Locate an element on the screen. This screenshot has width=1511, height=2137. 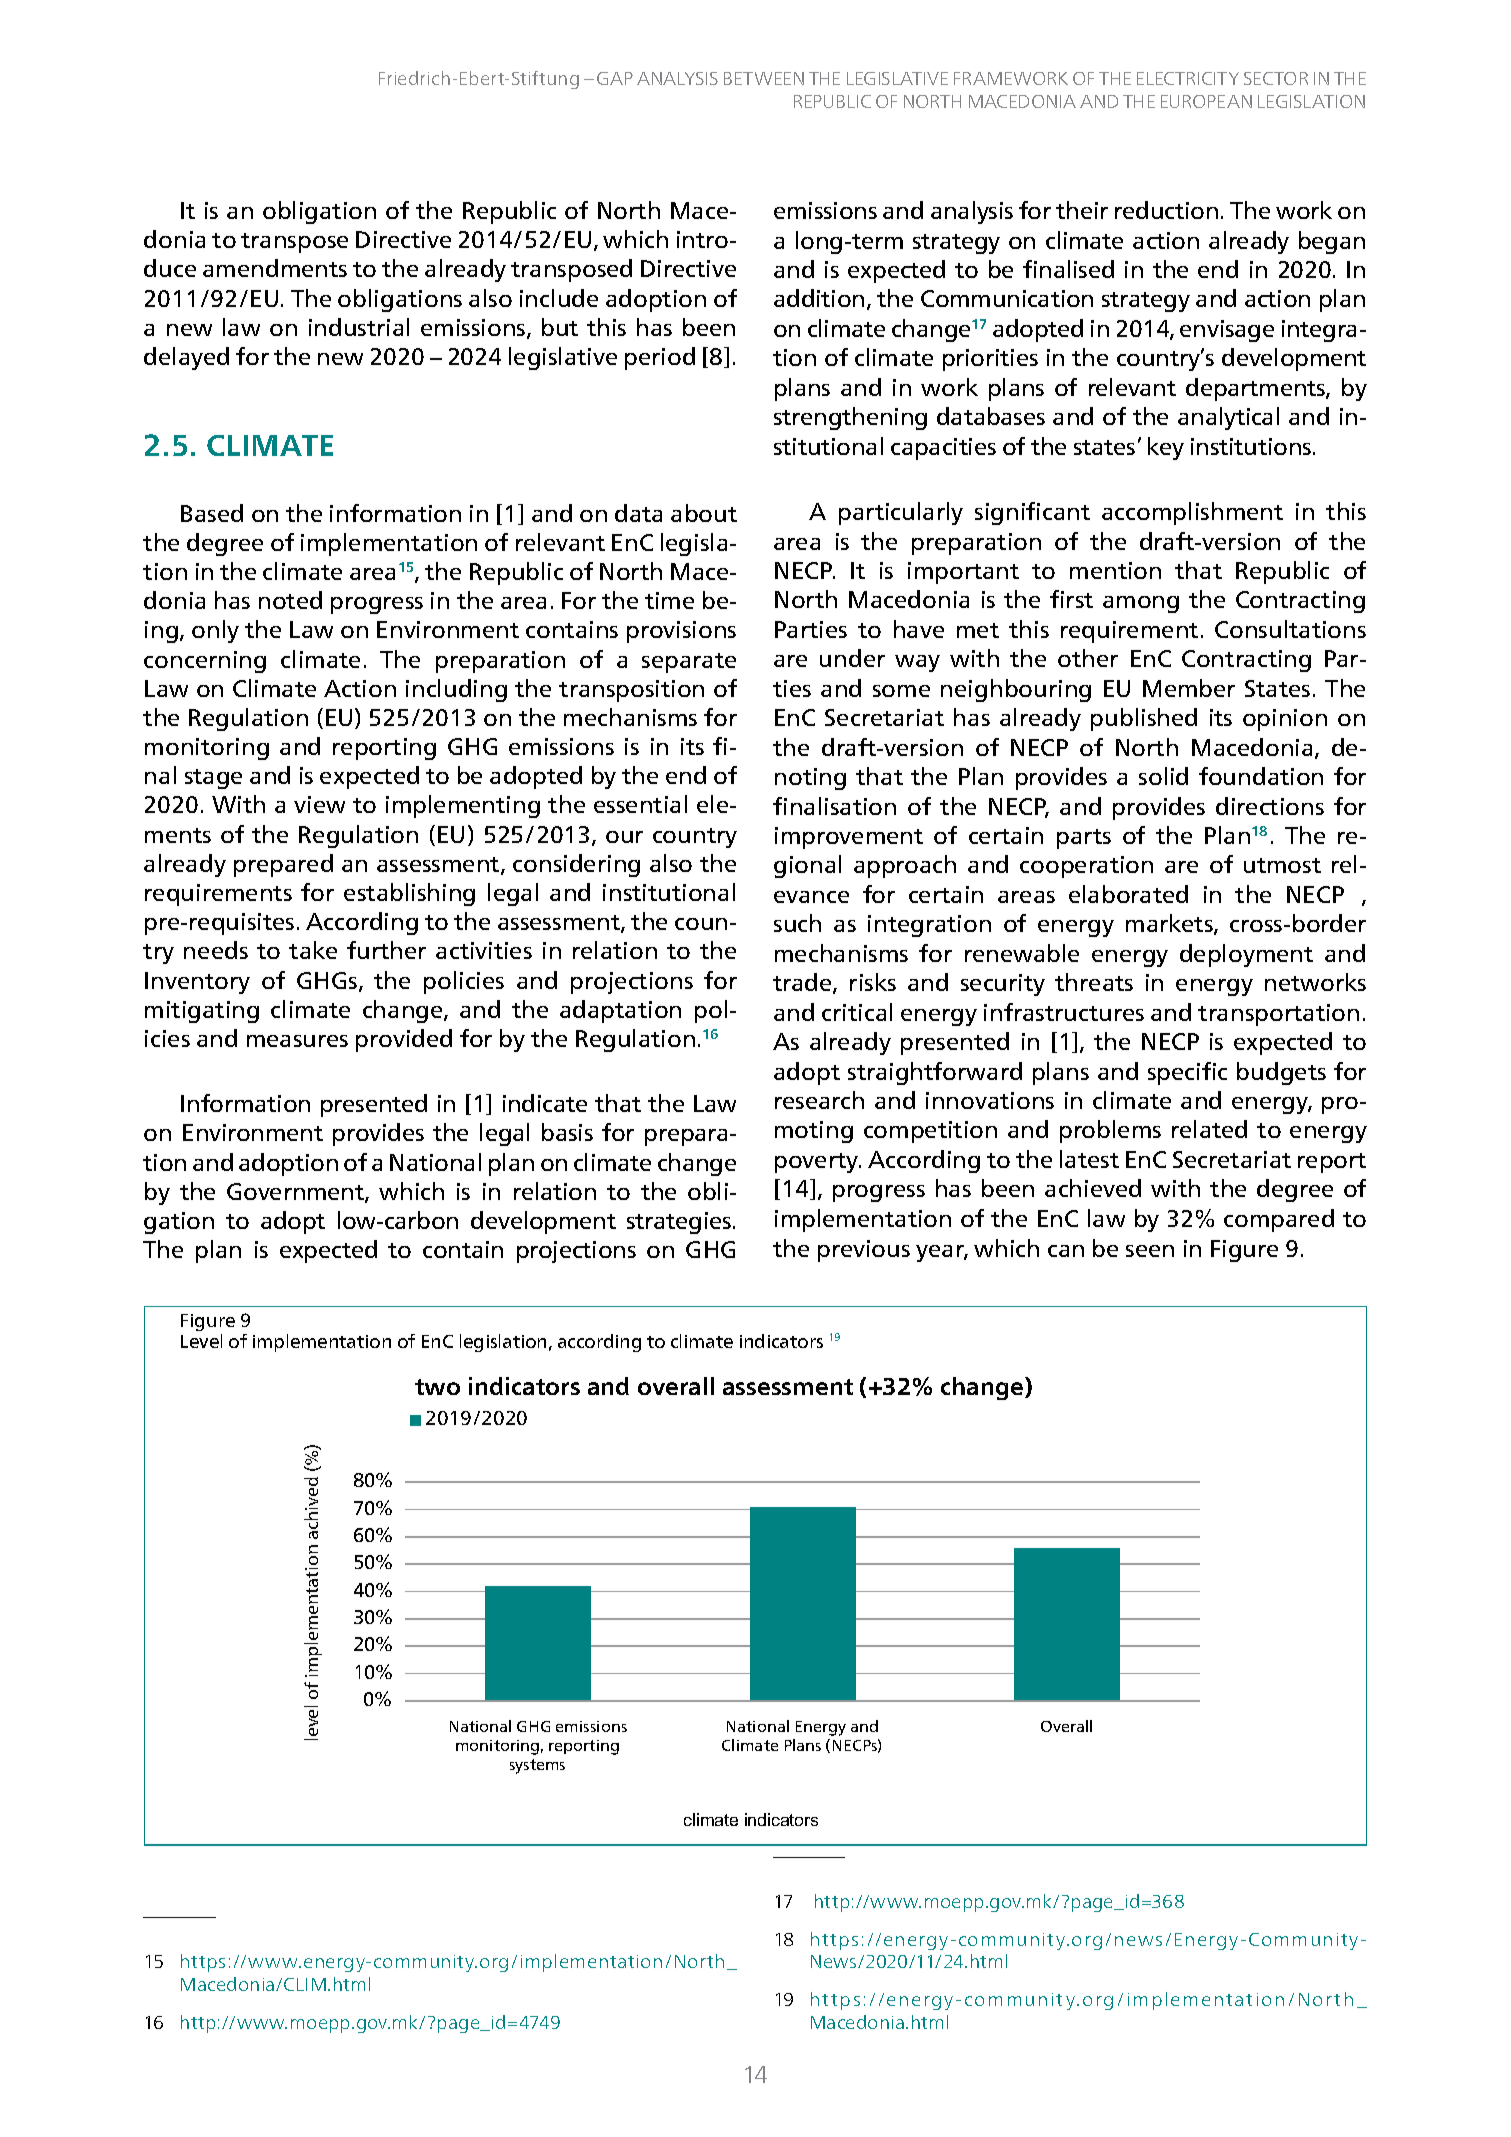
such is located at coordinates (797, 923).
